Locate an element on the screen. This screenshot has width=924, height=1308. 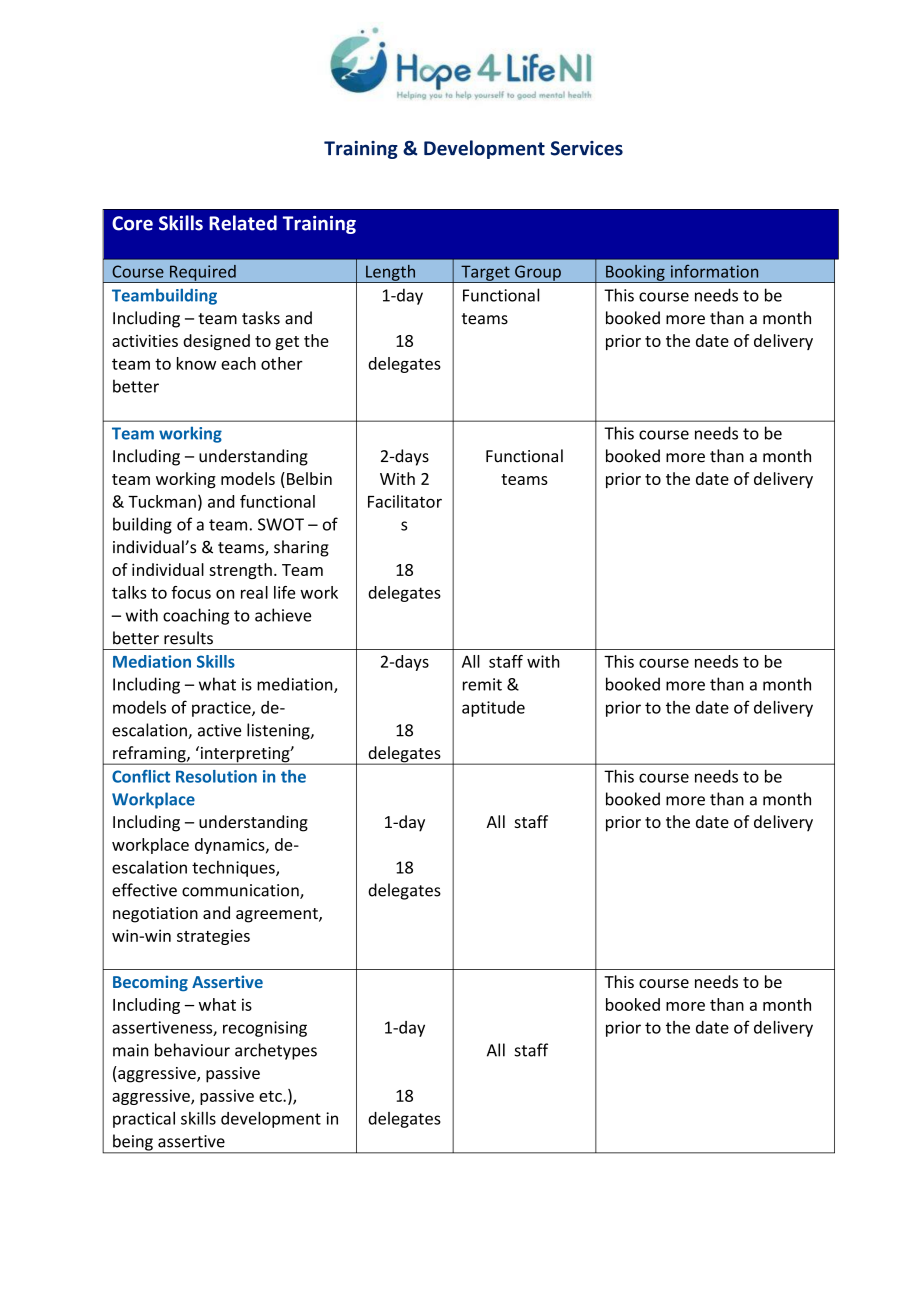
aptitude is located at coordinates (493, 709).
